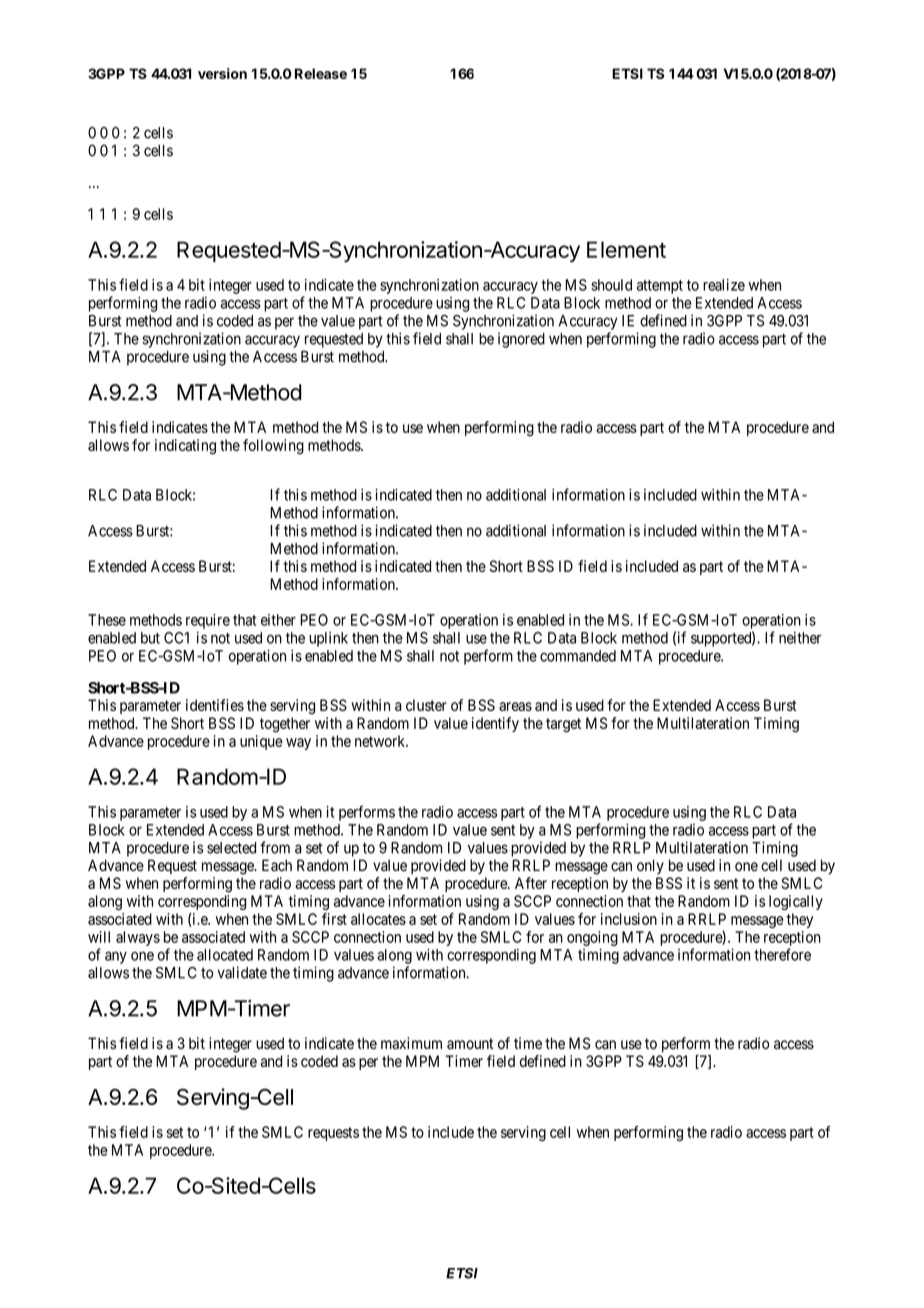  I want to click on Release, so click(321, 73).
